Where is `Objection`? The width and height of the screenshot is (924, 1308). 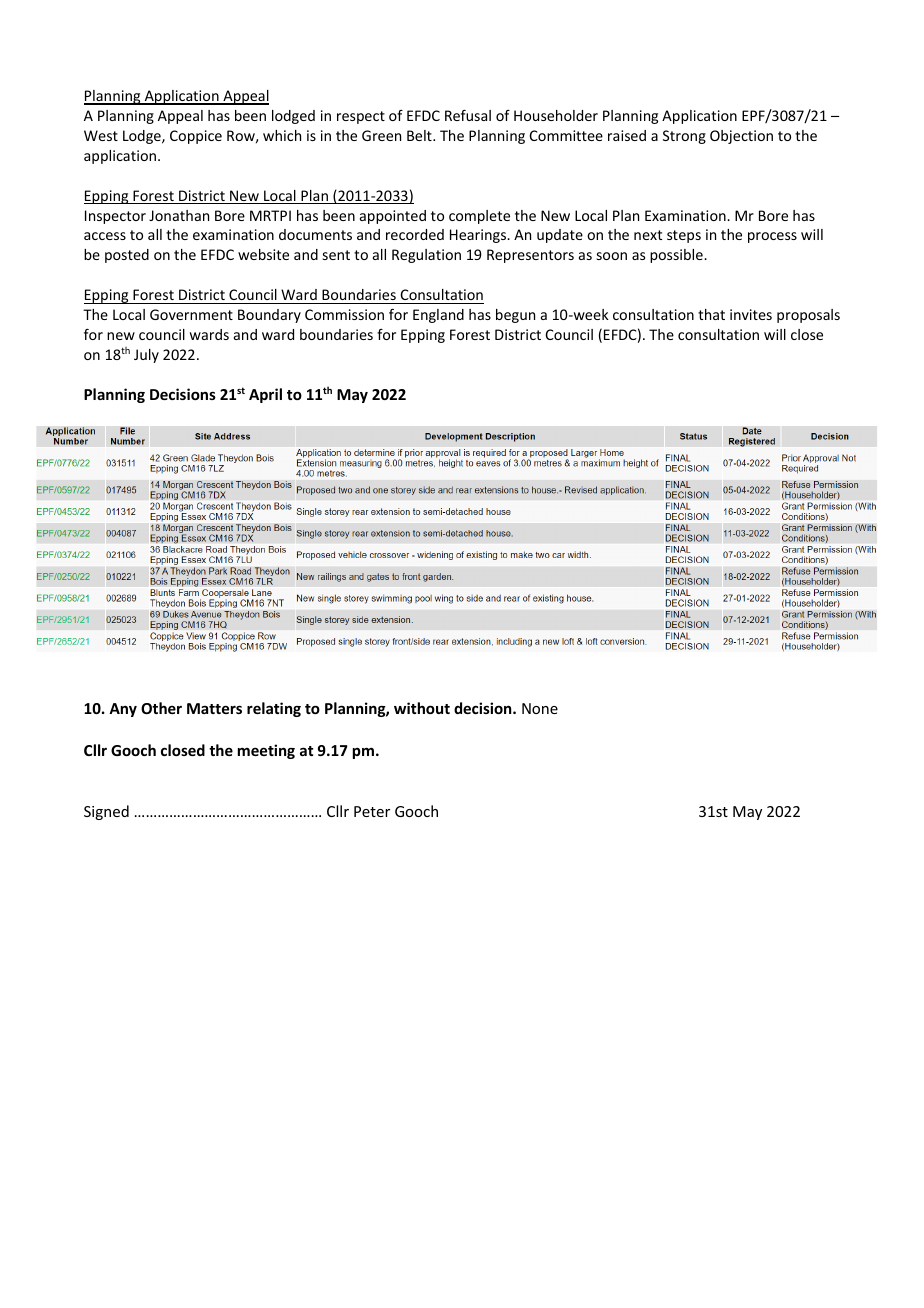 Objection is located at coordinates (741, 137).
